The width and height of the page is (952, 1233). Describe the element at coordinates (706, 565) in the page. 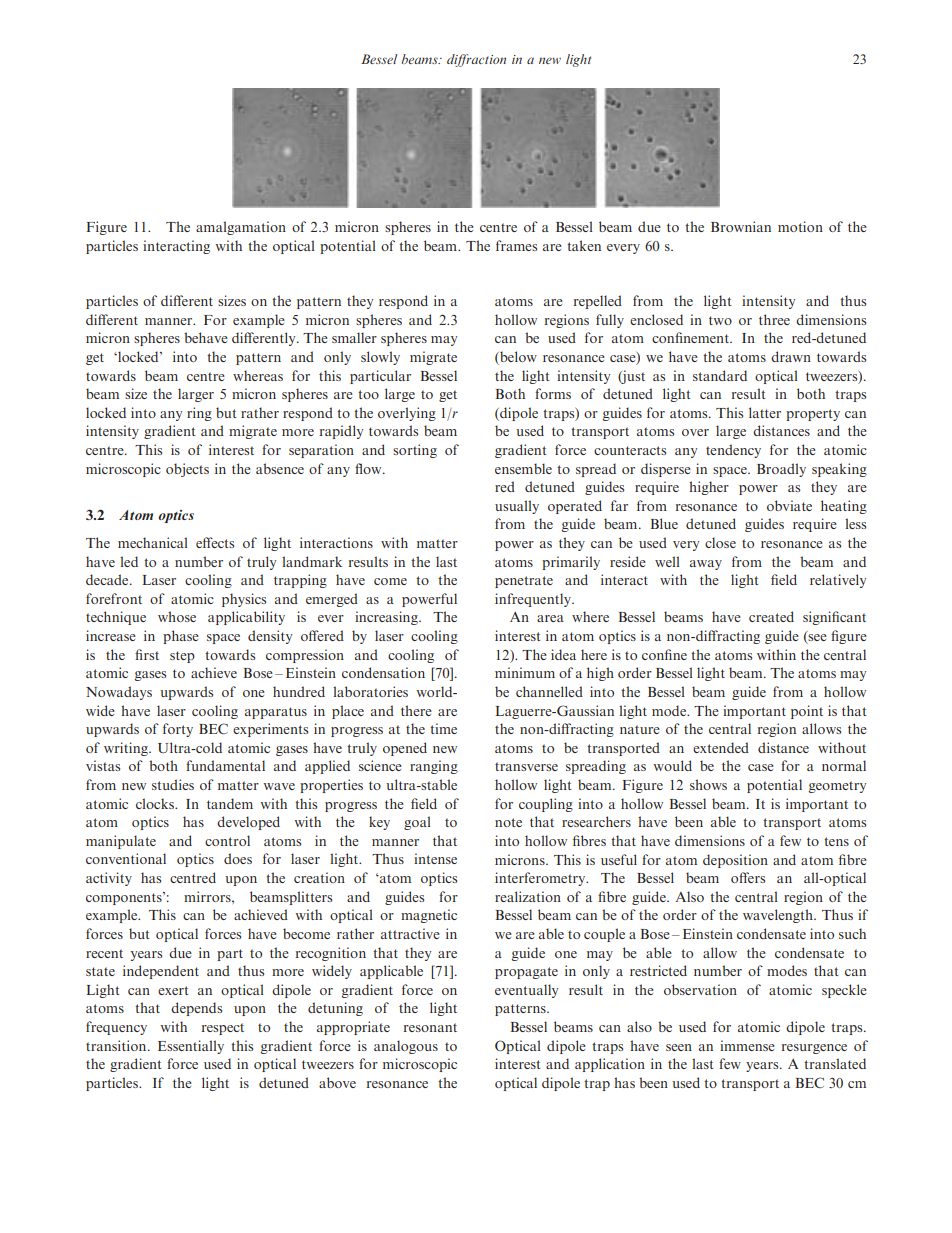

I see `away` at that location.
